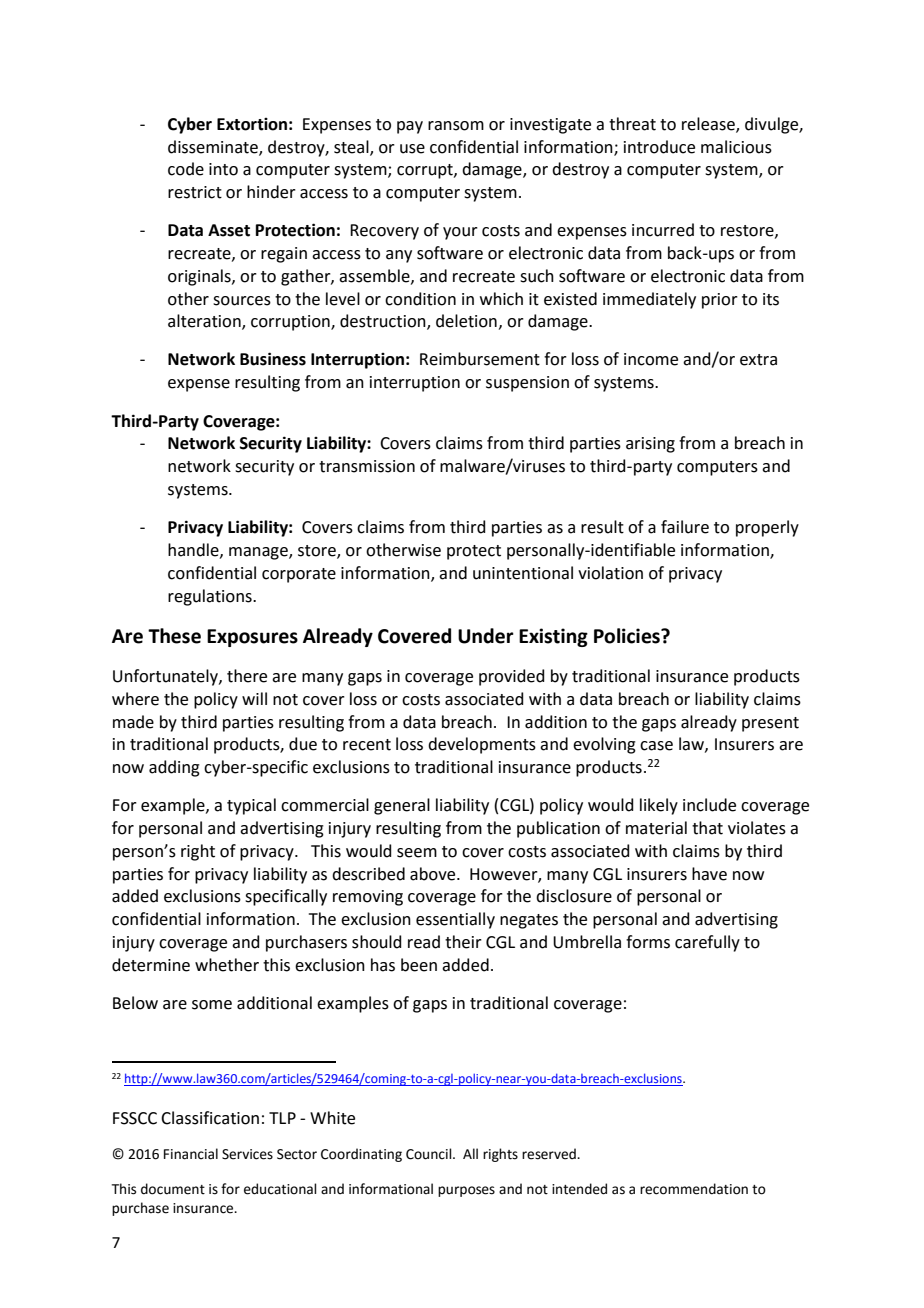  I want to click on recommendation, so click(694, 1189).
